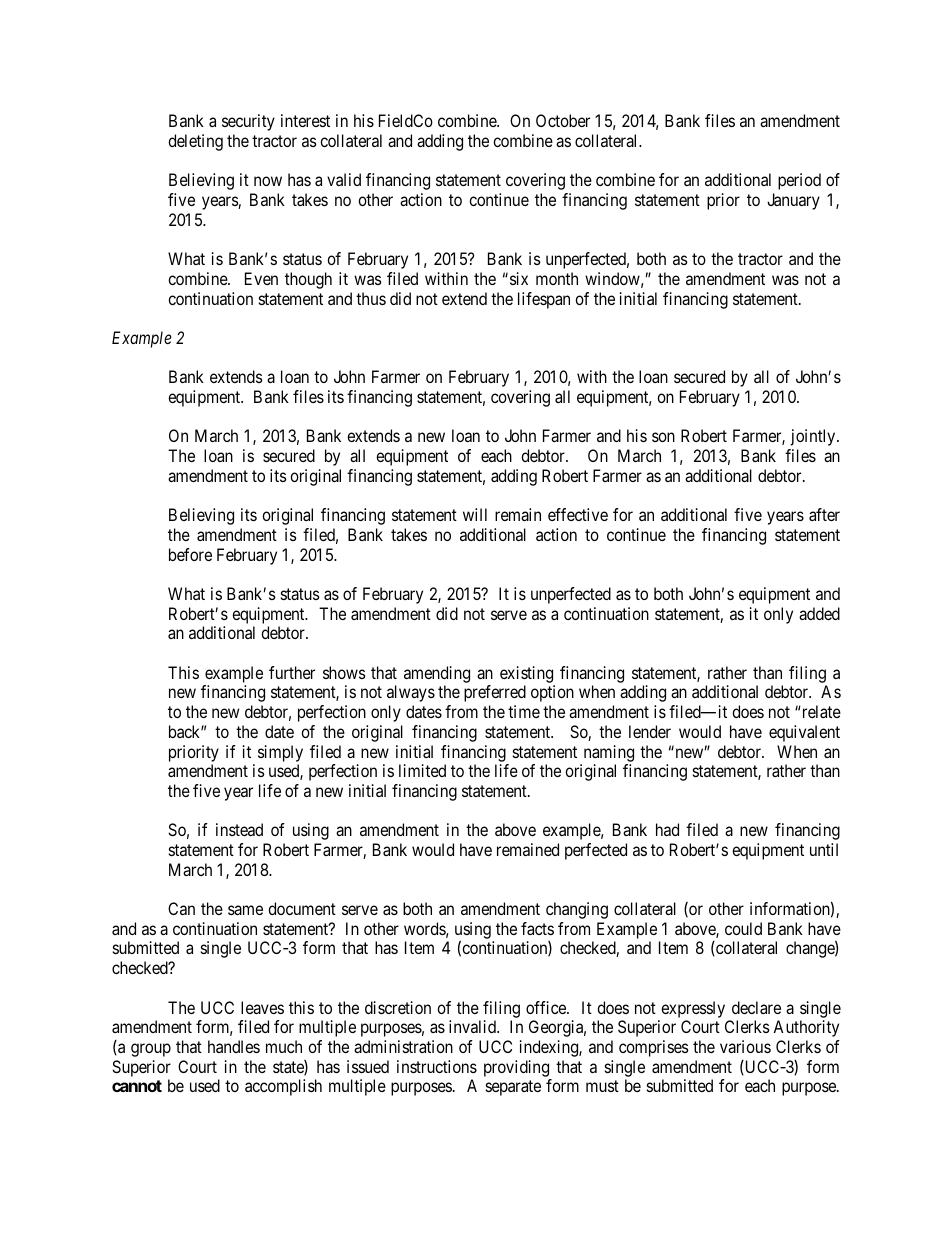  What do you see at coordinates (234, 1046) in the screenshot?
I see `handles` at bounding box center [234, 1046].
